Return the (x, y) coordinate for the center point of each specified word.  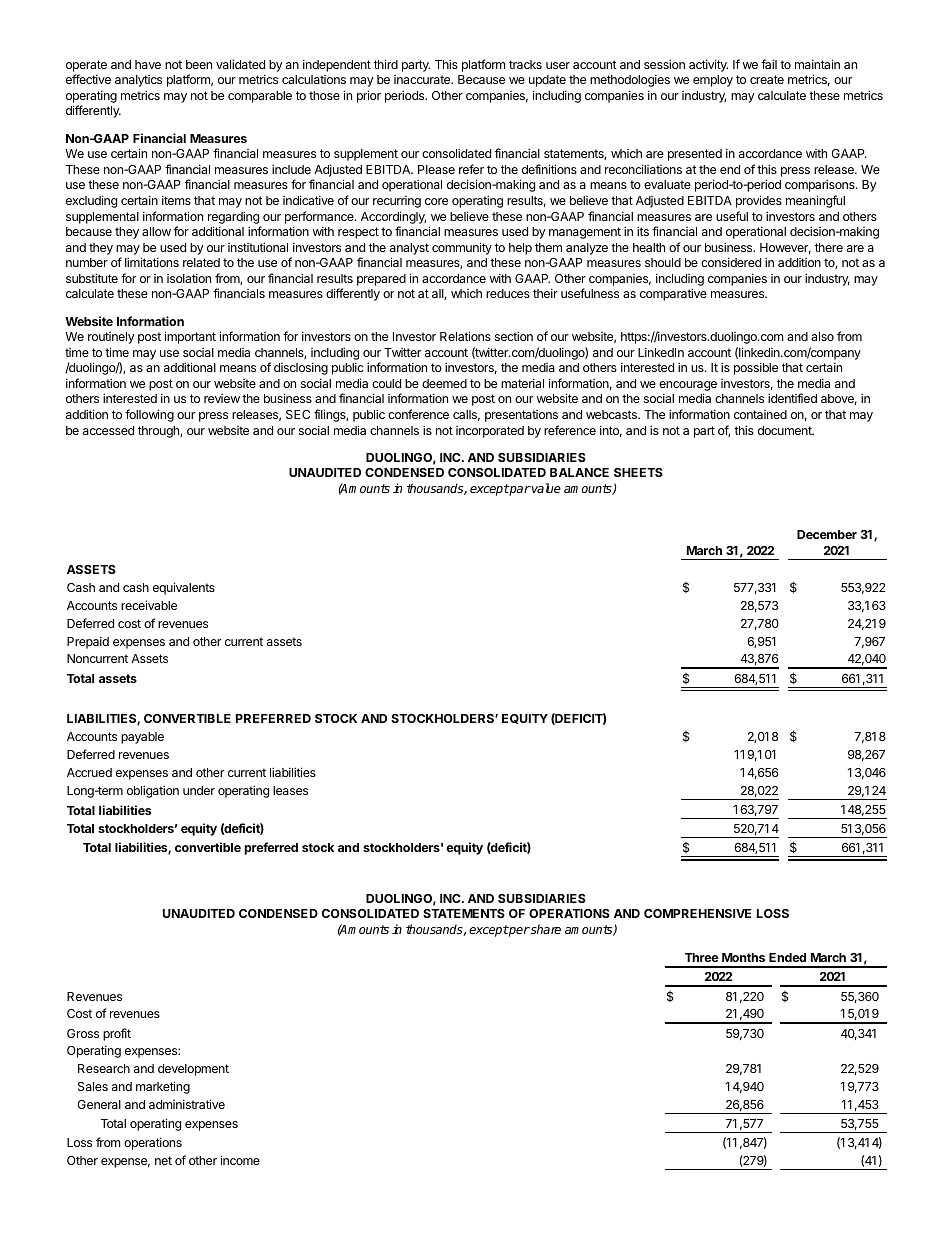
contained (760, 414)
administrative (187, 1104)
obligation (153, 791)
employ (713, 81)
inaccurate (423, 79)
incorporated (490, 432)
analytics (138, 81)
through (159, 432)
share (545, 929)
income (240, 1160)
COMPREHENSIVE (697, 913)
